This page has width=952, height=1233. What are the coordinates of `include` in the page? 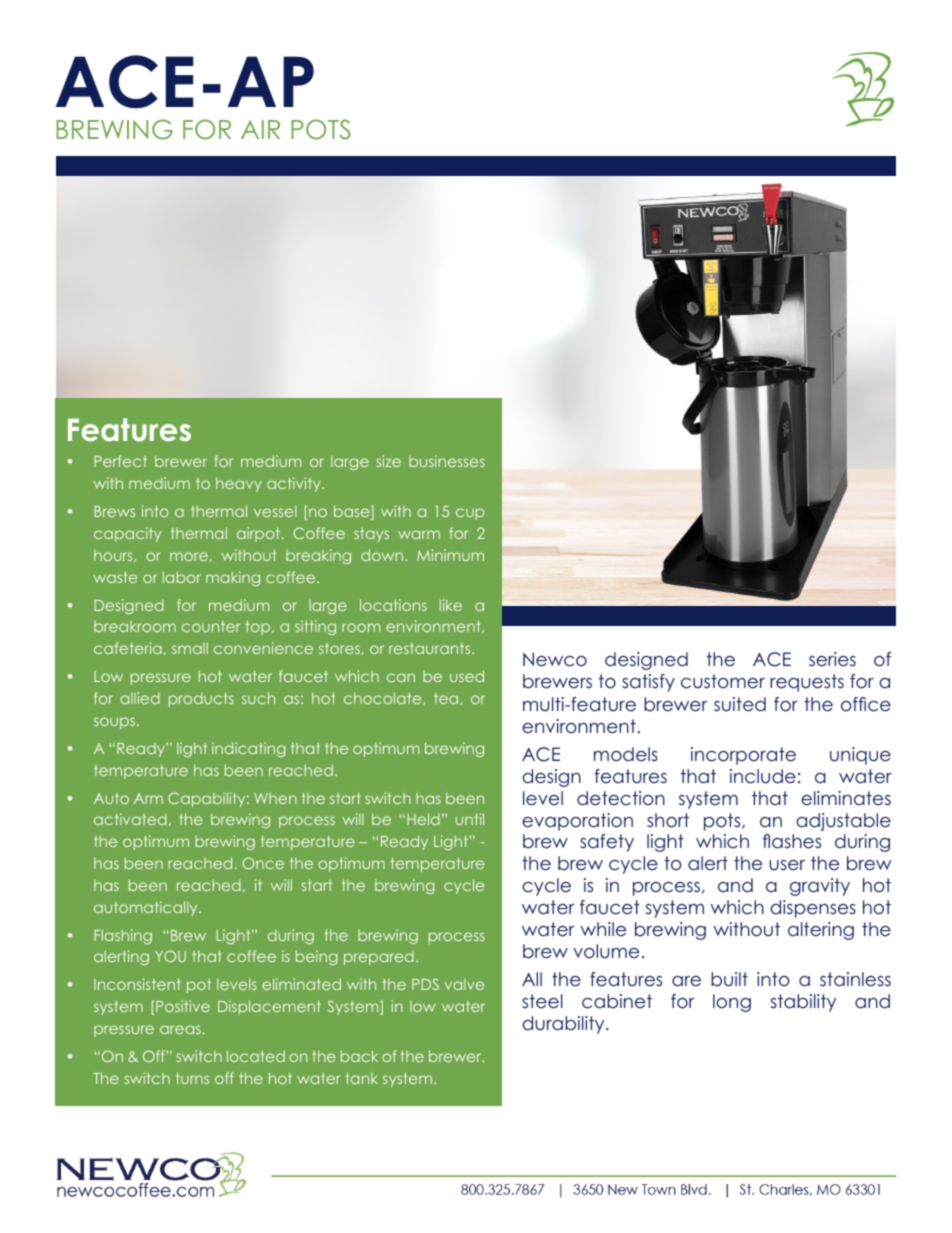 It's located at (763, 776).
